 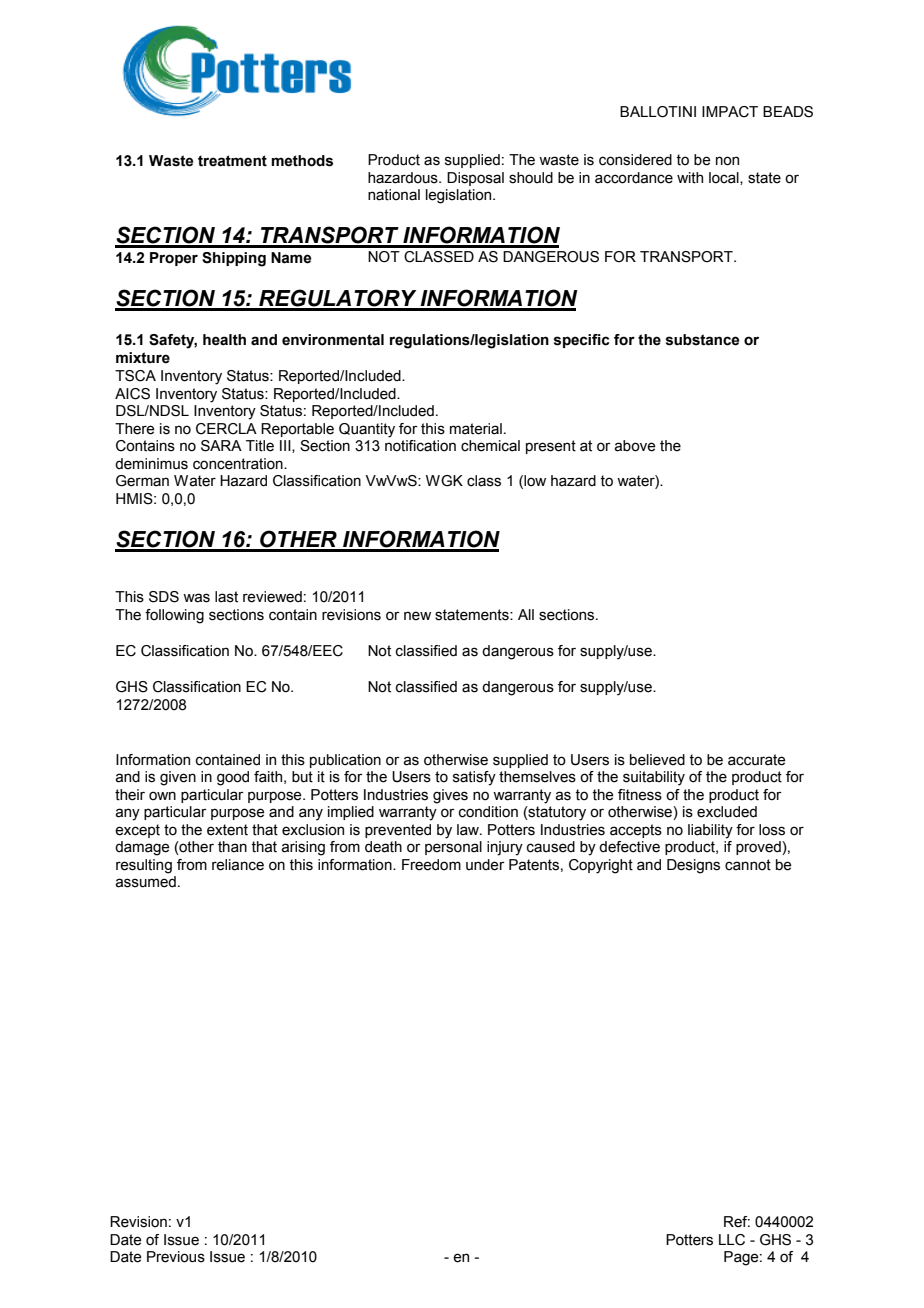 What do you see at coordinates (146, 882) in the page?
I see `assumed` at bounding box center [146, 882].
